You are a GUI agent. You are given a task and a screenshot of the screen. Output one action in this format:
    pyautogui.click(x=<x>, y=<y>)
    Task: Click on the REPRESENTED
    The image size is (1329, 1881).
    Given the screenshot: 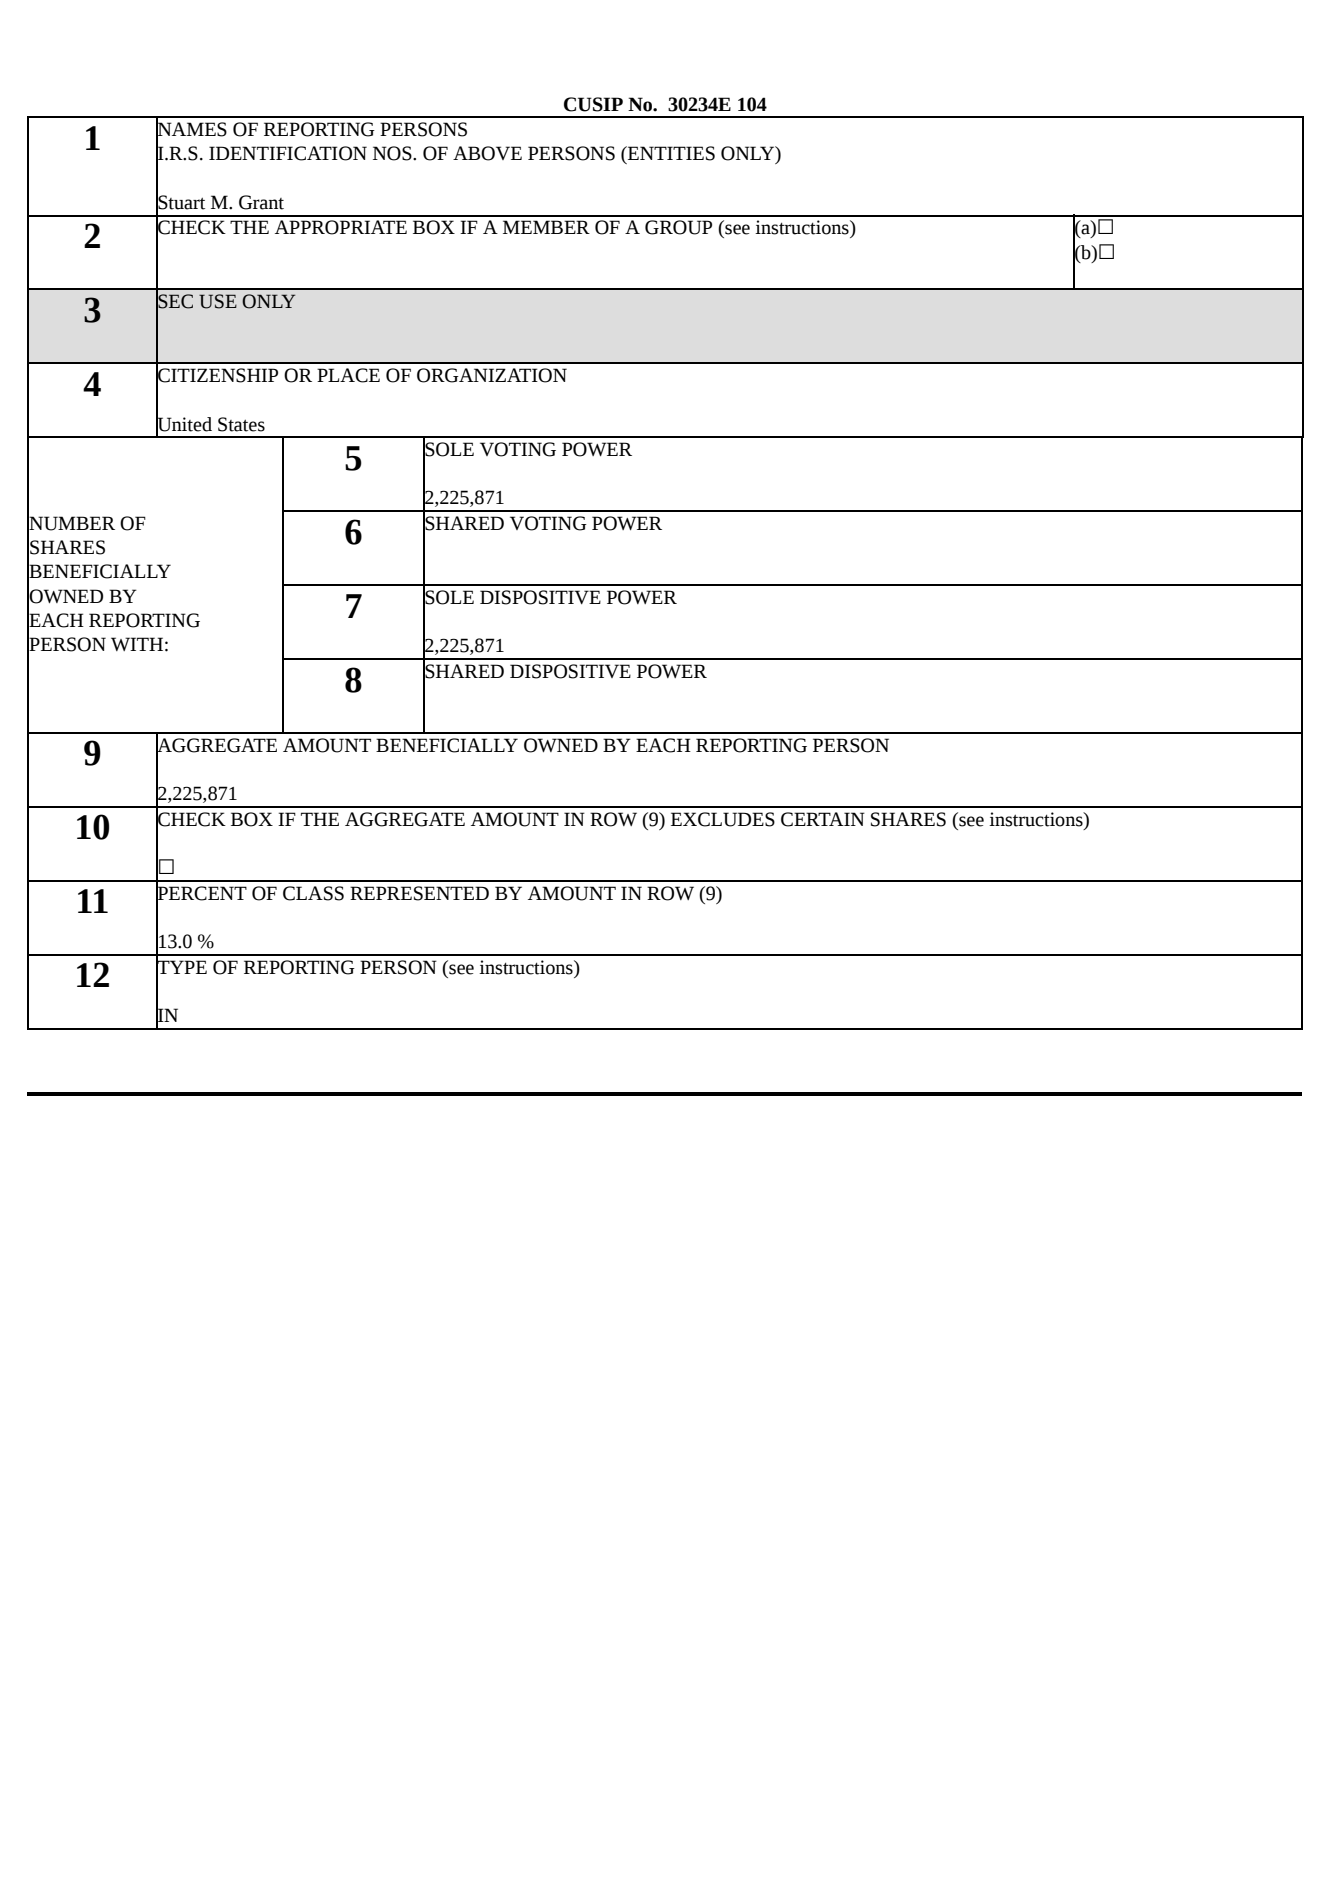 What is the action you would take?
    pyautogui.click(x=419, y=893)
